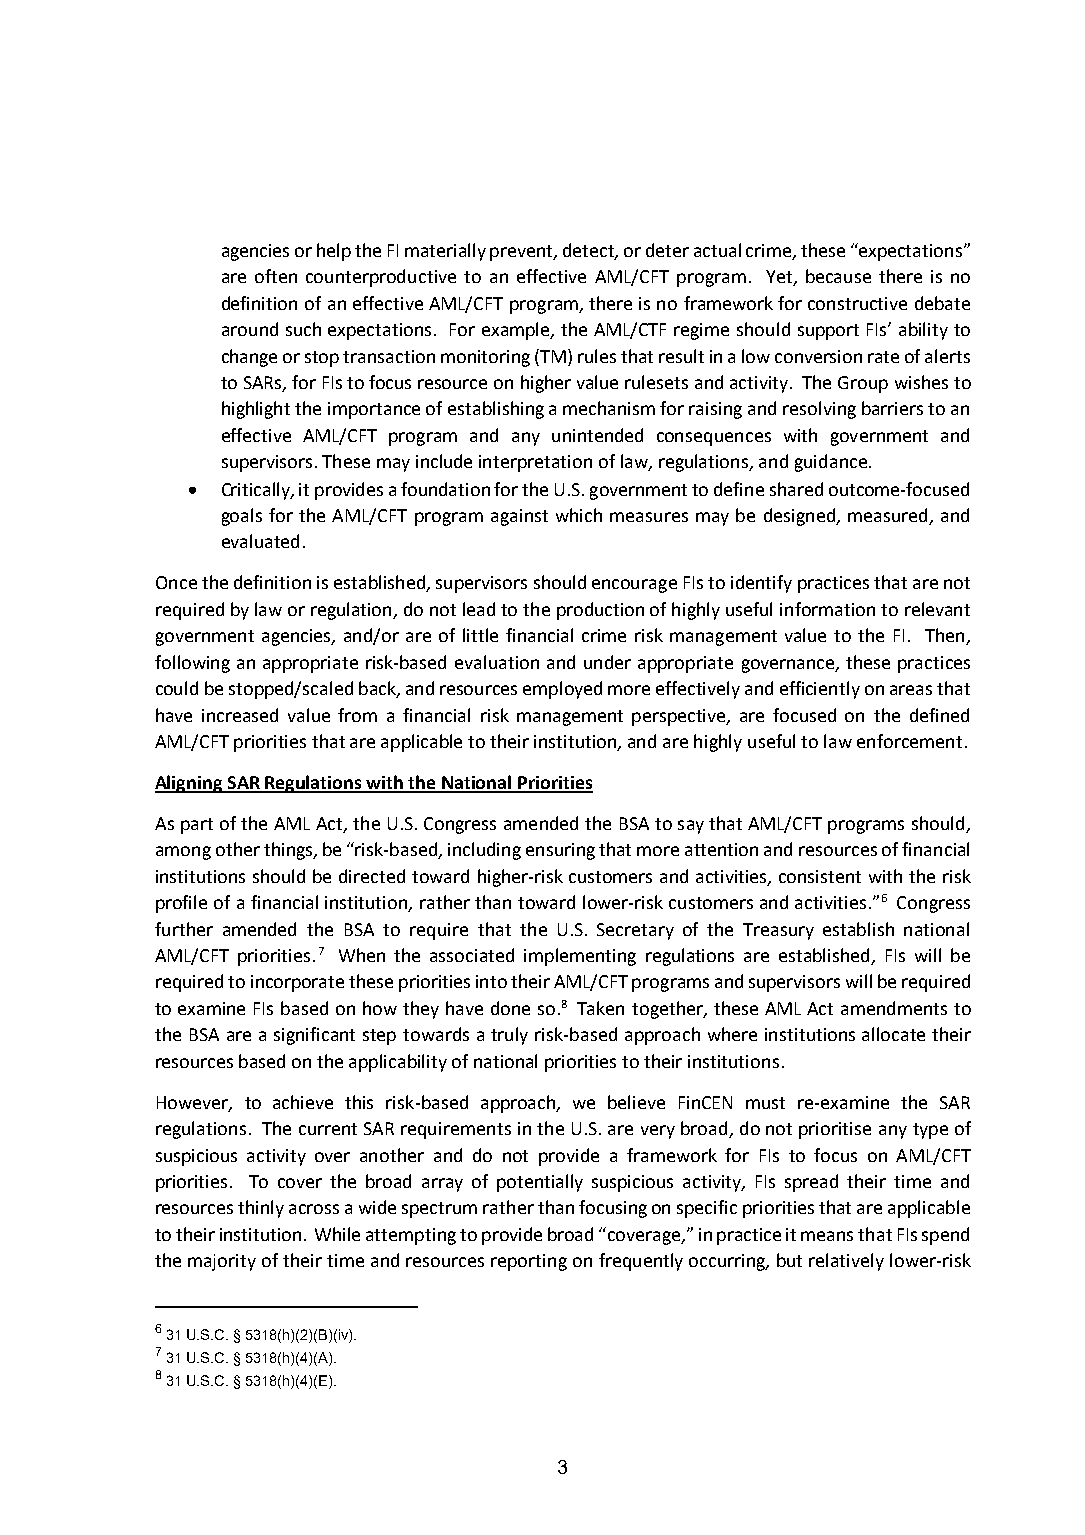  I want to click on thinly, so click(261, 1209).
